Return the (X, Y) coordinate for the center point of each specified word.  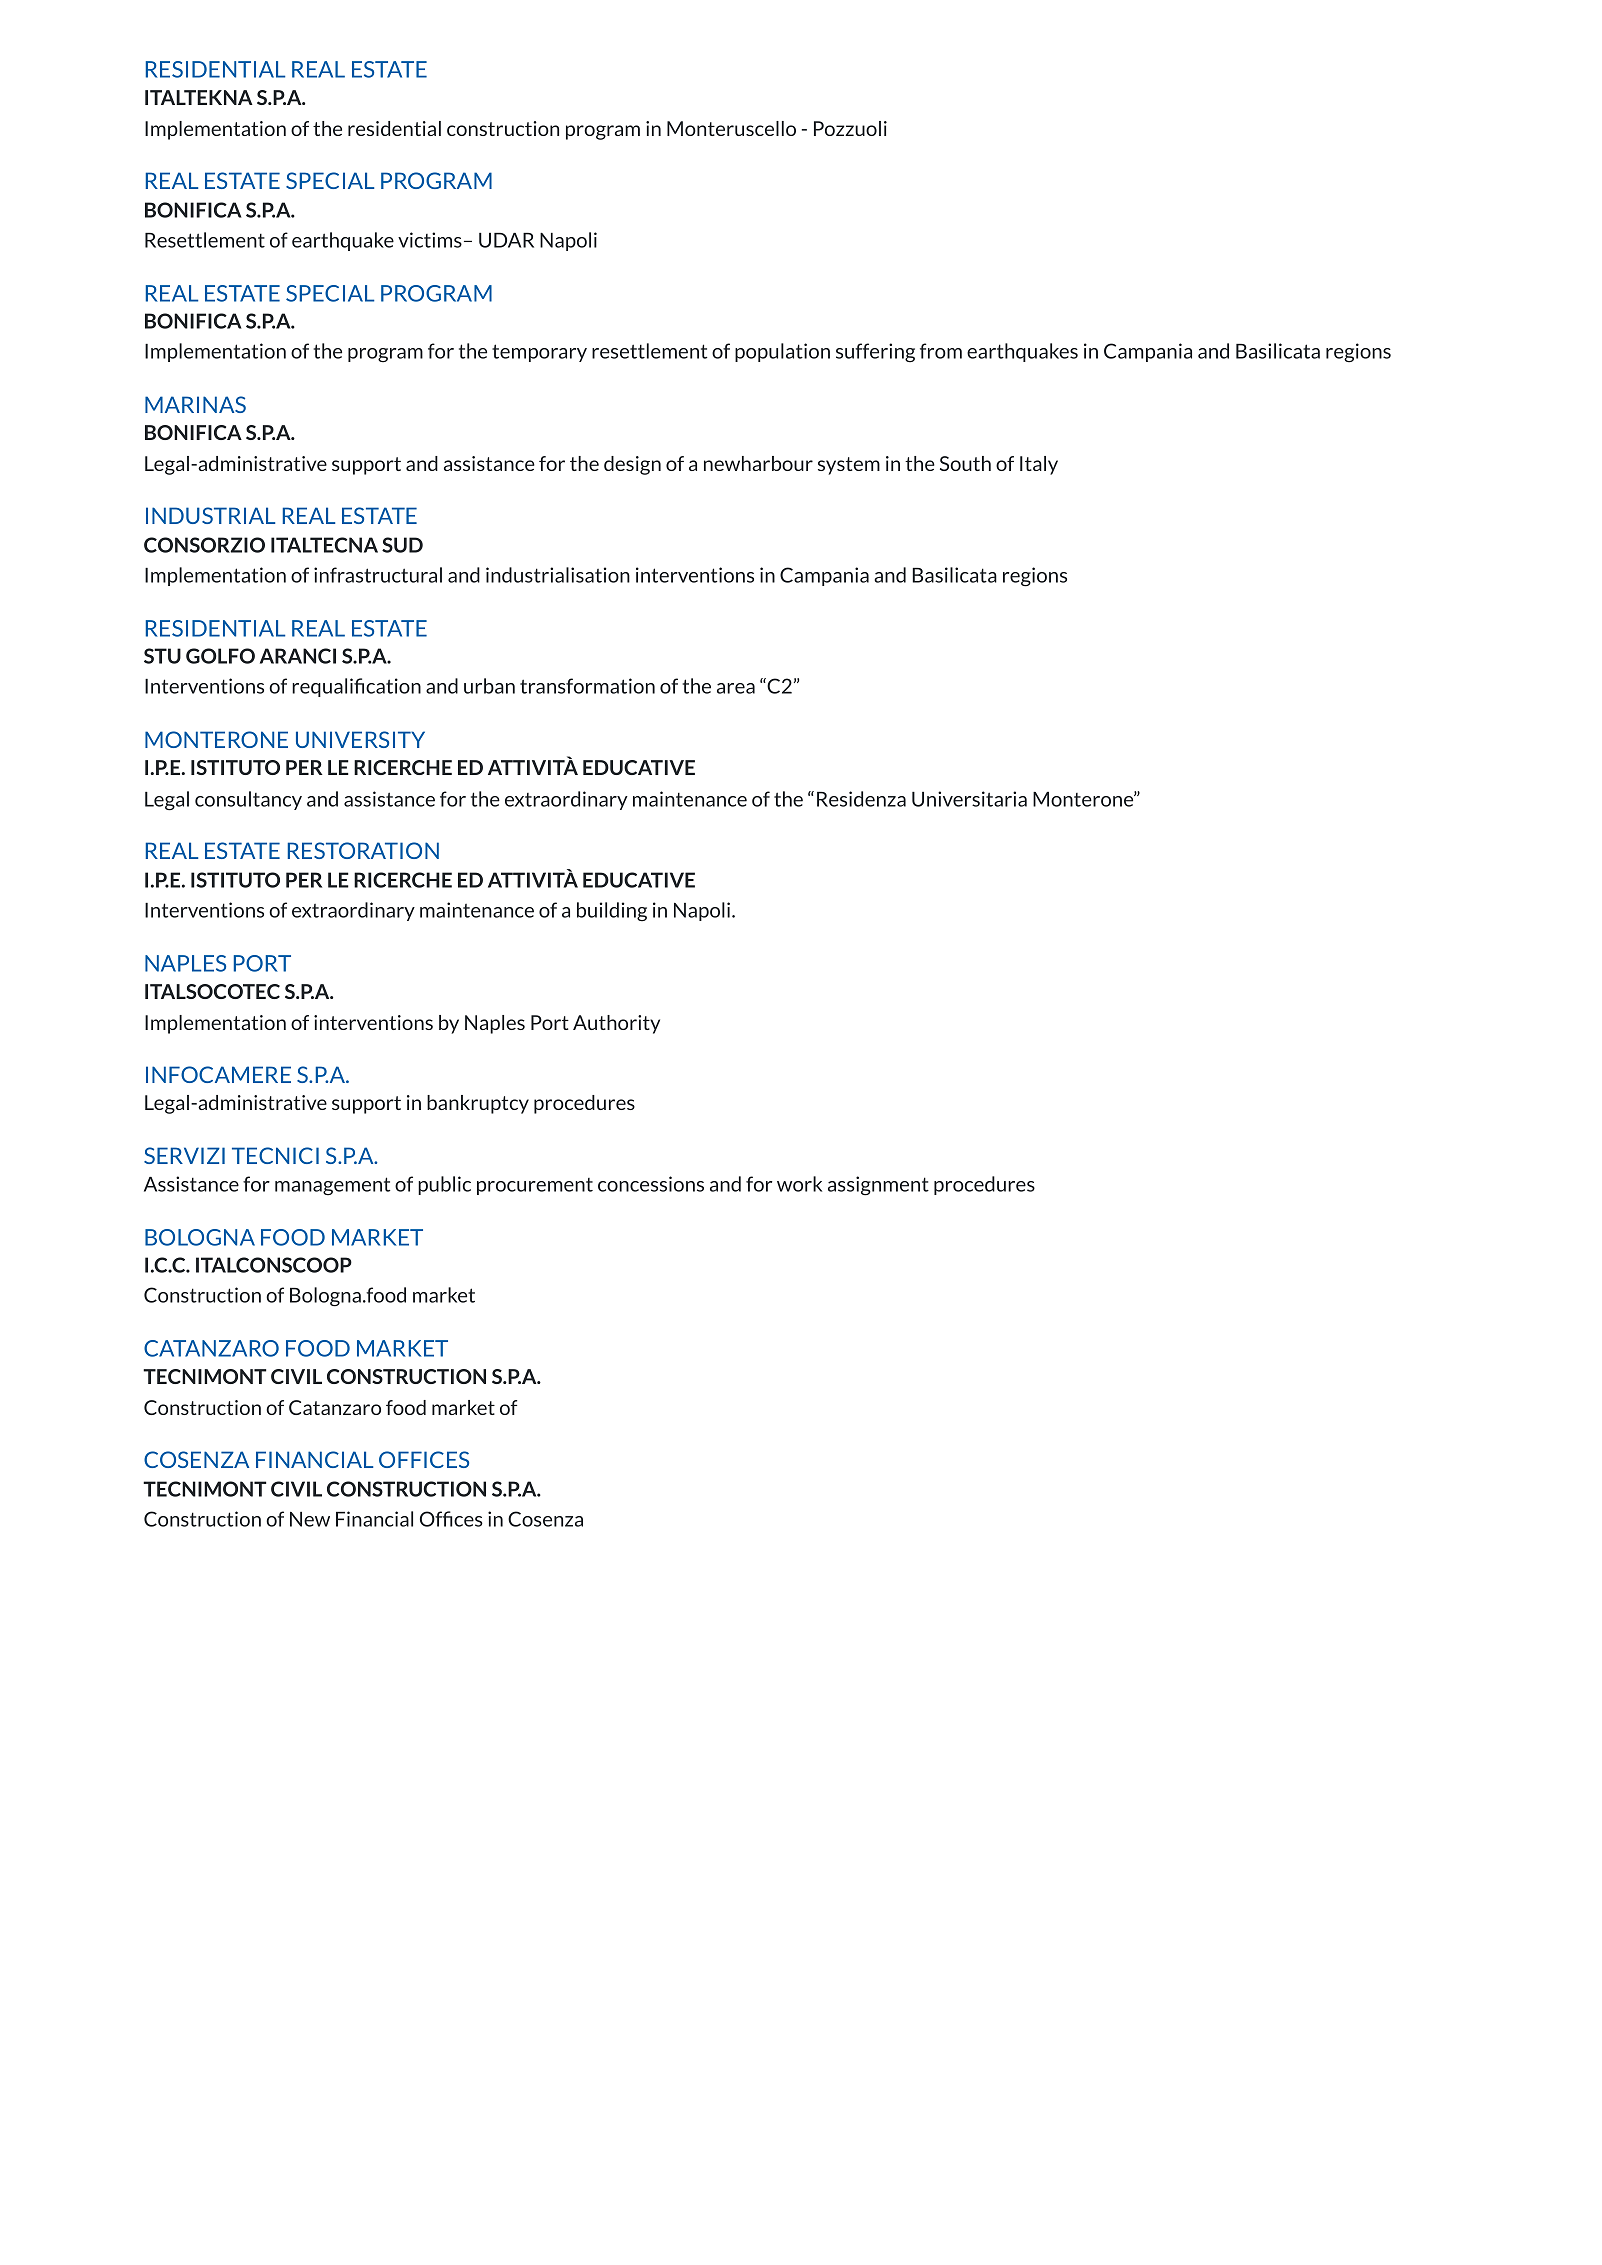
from (941, 351)
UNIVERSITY (360, 739)
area (736, 688)
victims (430, 240)
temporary (539, 353)
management (332, 1186)
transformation (587, 686)
